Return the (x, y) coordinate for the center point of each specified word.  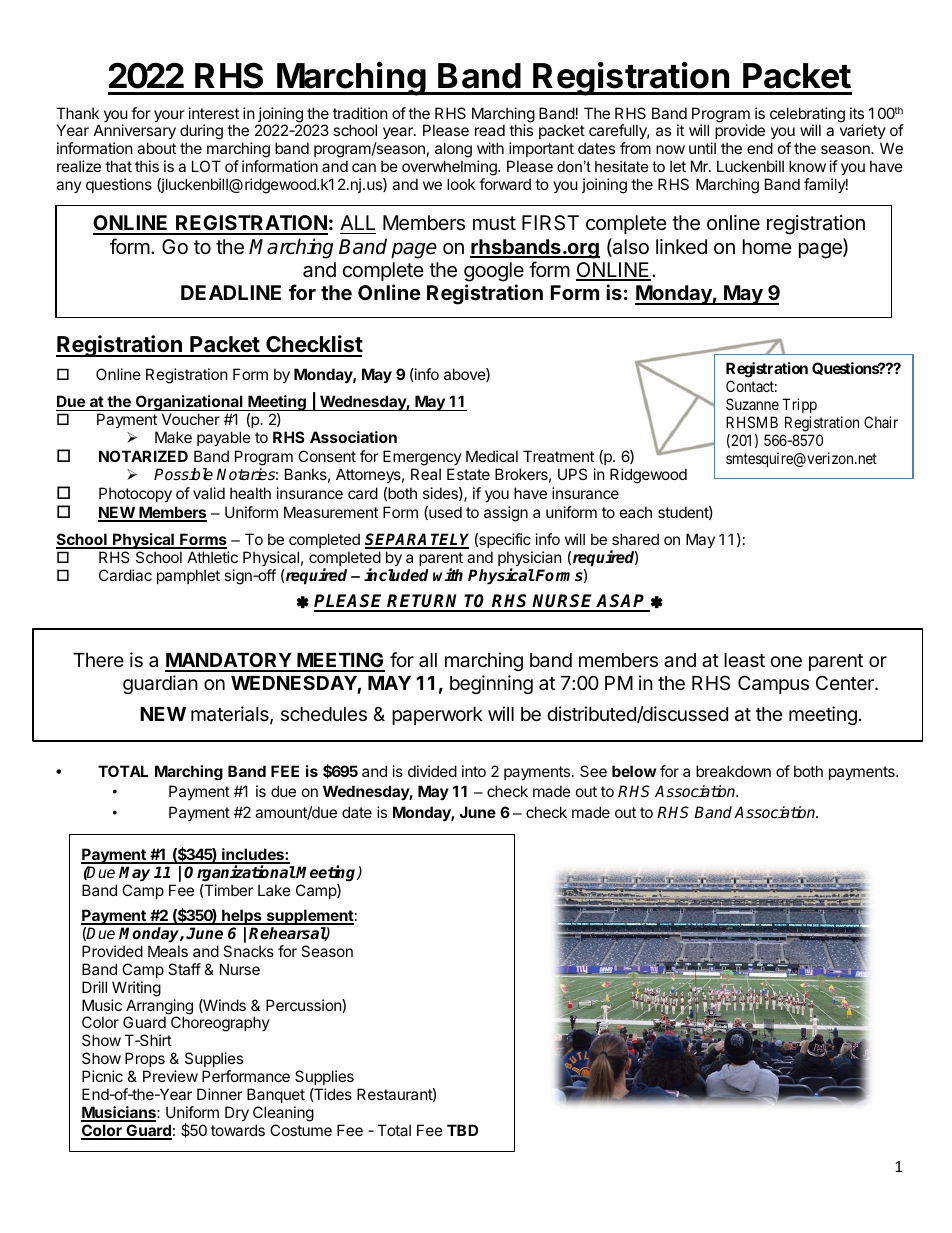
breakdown (733, 771)
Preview (170, 1076)
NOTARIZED (143, 456)
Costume (301, 1130)
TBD (462, 1130)
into (474, 771)
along (453, 151)
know (807, 166)
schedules (324, 714)
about (156, 148)
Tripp (799, 405)
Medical (492, 456)
